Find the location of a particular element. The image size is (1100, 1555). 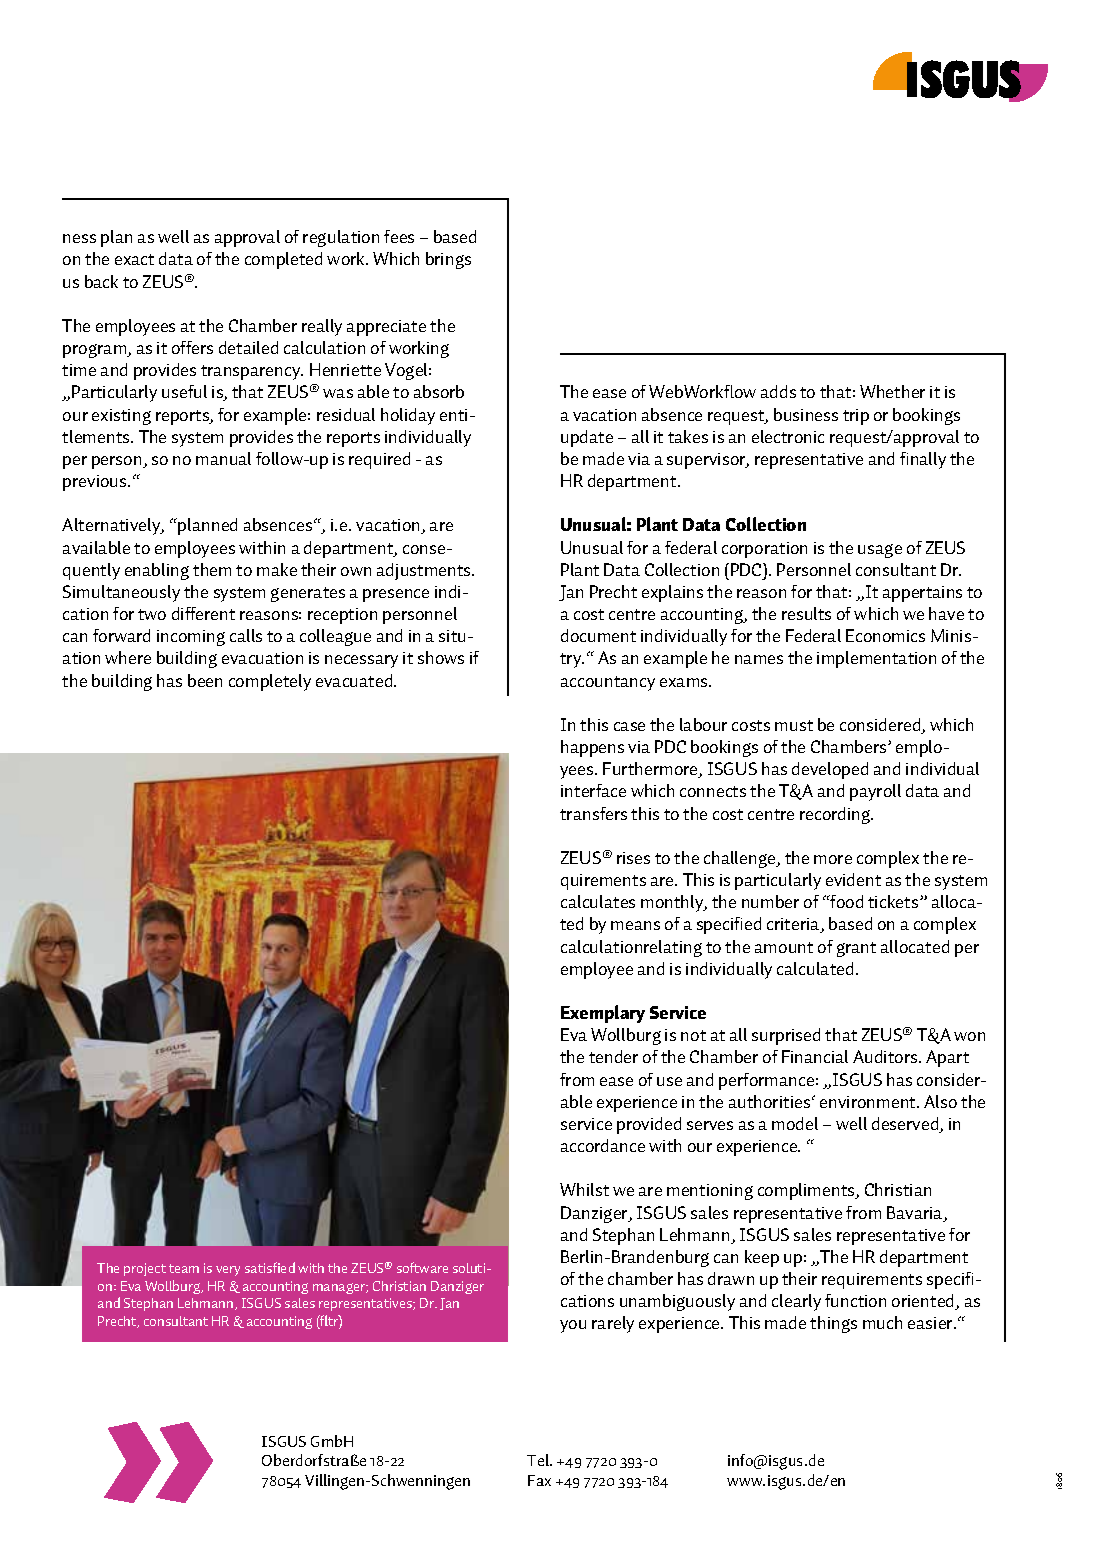

Whether is located at coordinates (892, 391).
